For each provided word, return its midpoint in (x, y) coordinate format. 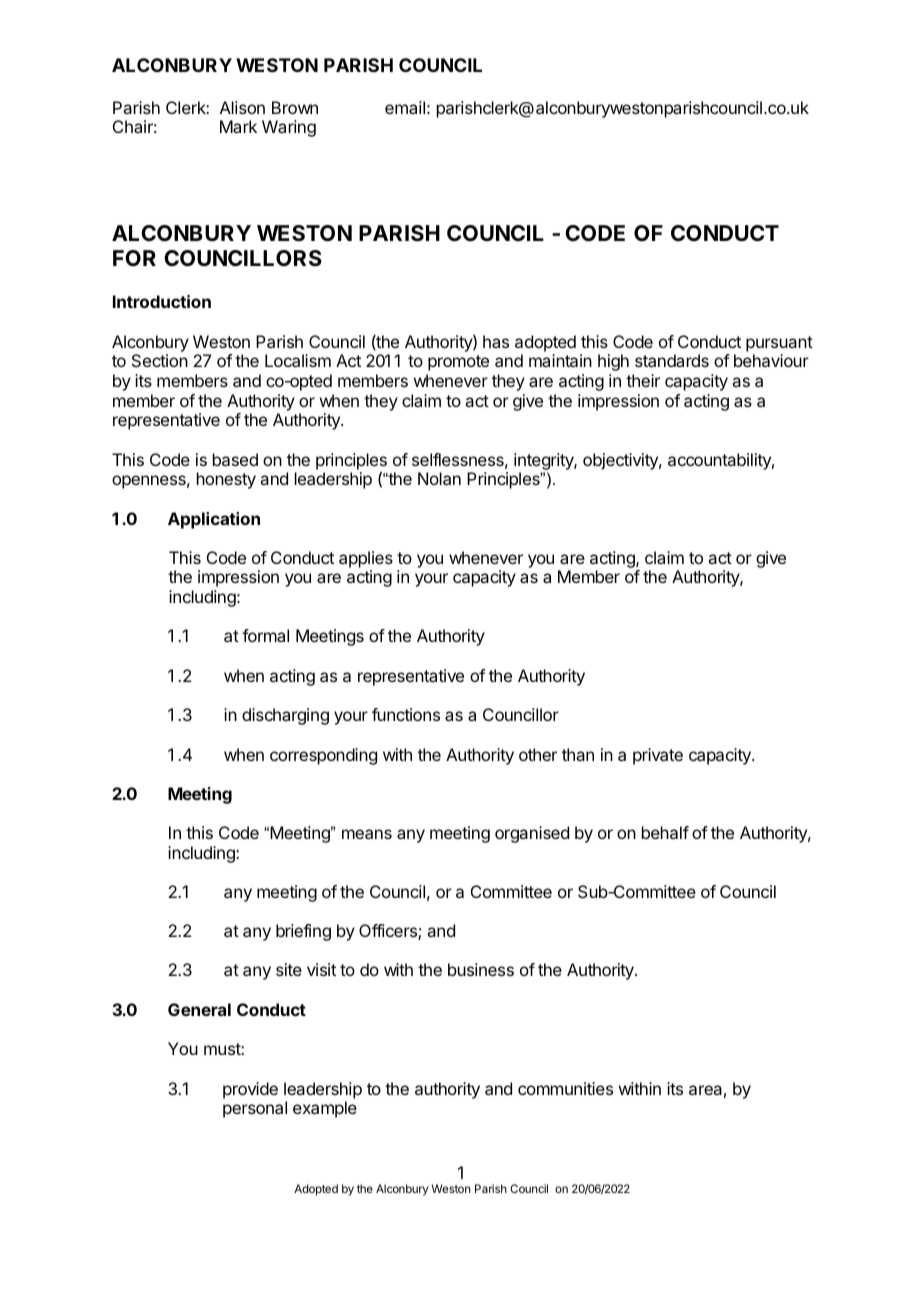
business (481, 969)
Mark (238, 126)
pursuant (779, 344)
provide (250, 1090)
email (405, 107)
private (658, 756)
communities (565, 1088)
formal (265, 635)
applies (366, 559)
